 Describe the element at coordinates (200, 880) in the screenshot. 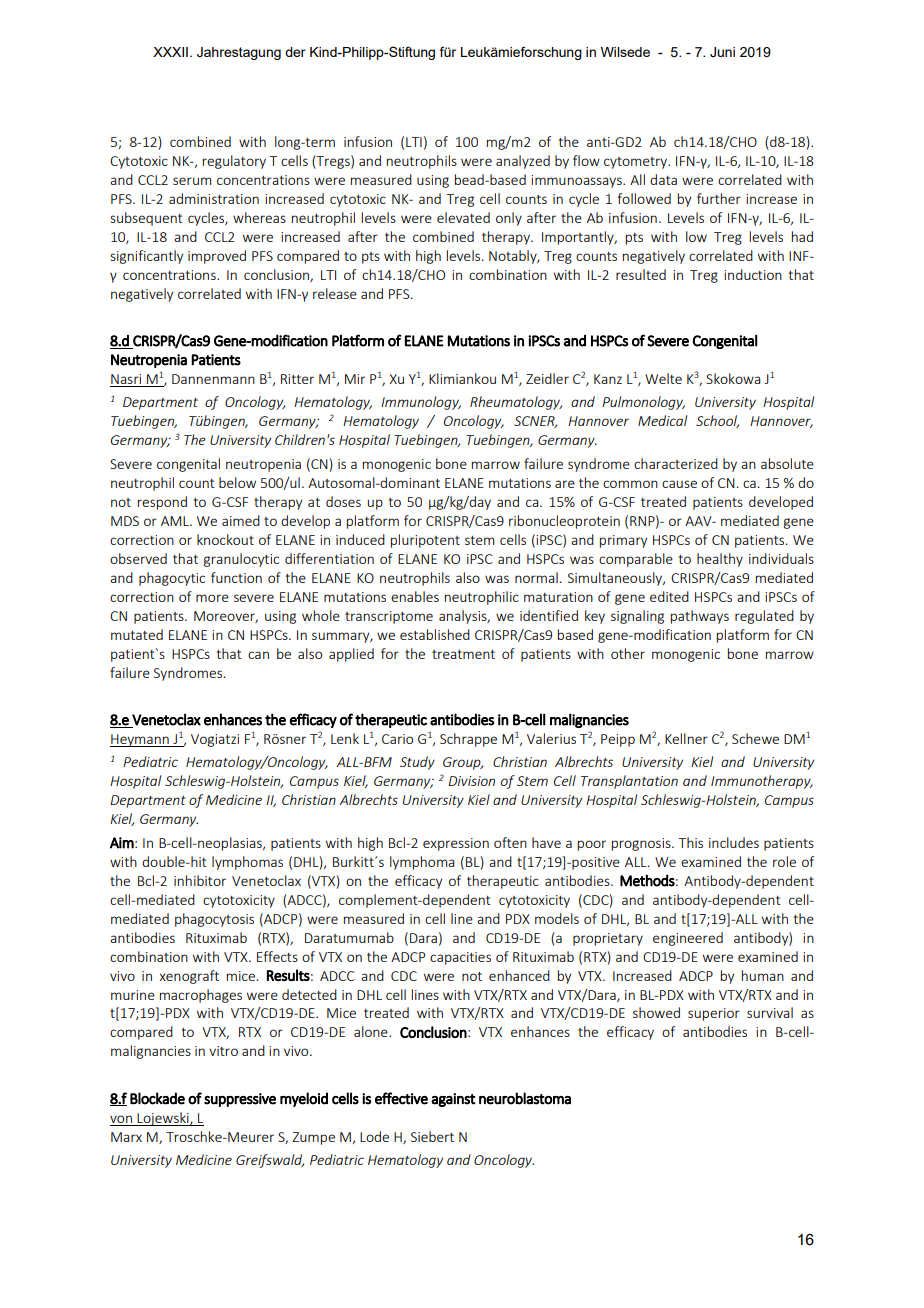

I see `inhibitor` at that location.
